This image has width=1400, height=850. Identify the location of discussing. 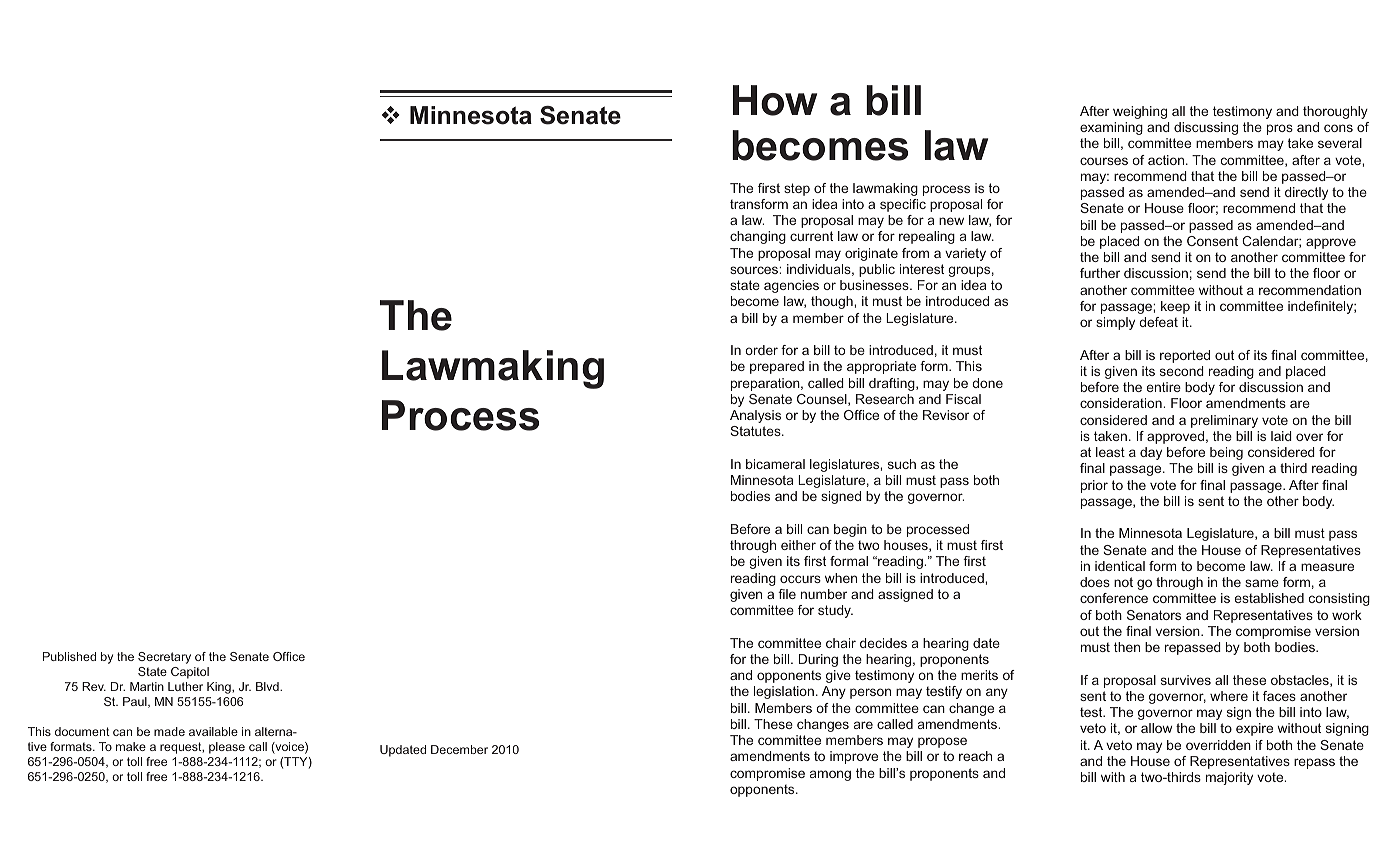
(1206, 128).
